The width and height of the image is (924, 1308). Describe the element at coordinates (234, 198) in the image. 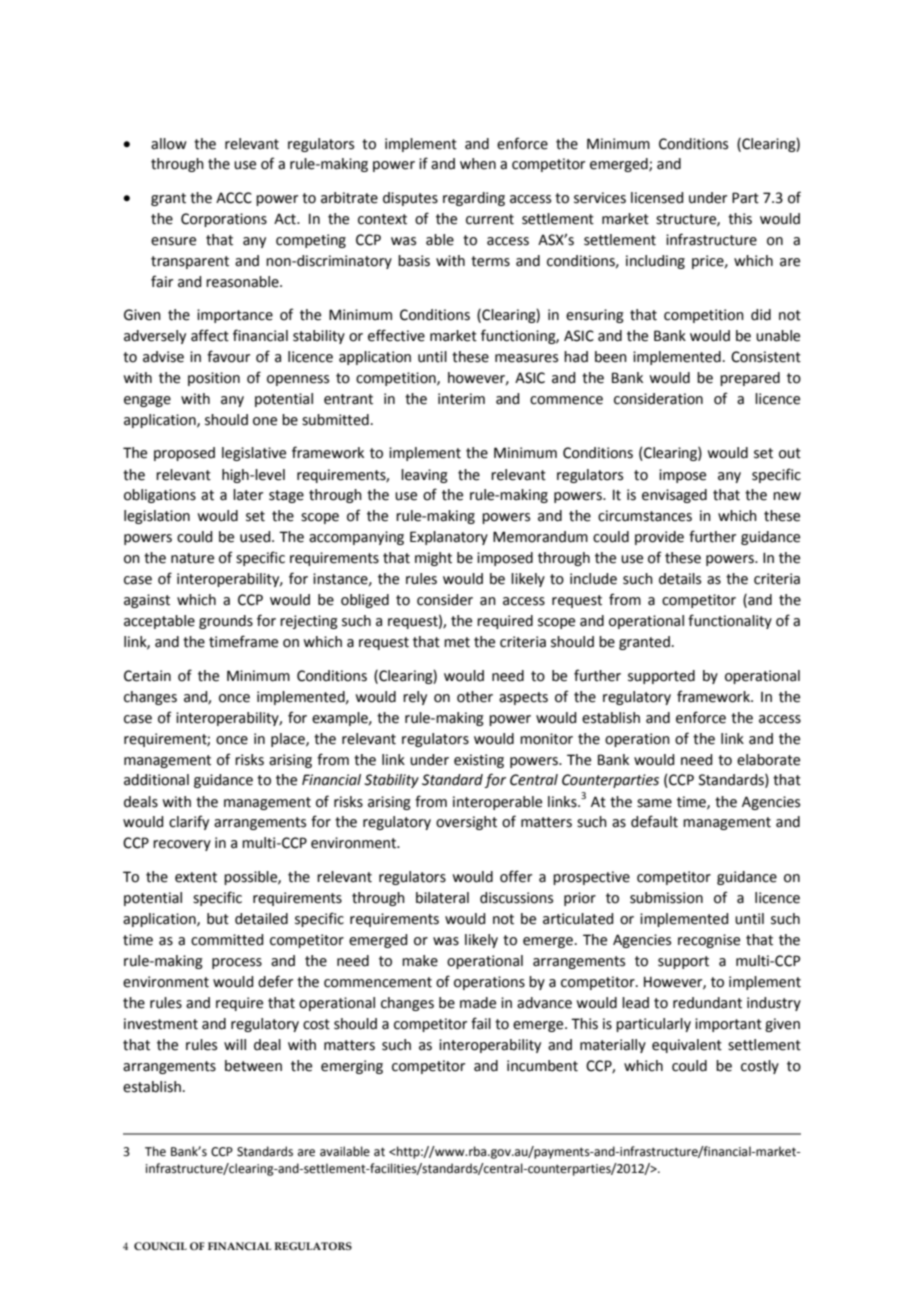

I see `ACCC` at that location.
